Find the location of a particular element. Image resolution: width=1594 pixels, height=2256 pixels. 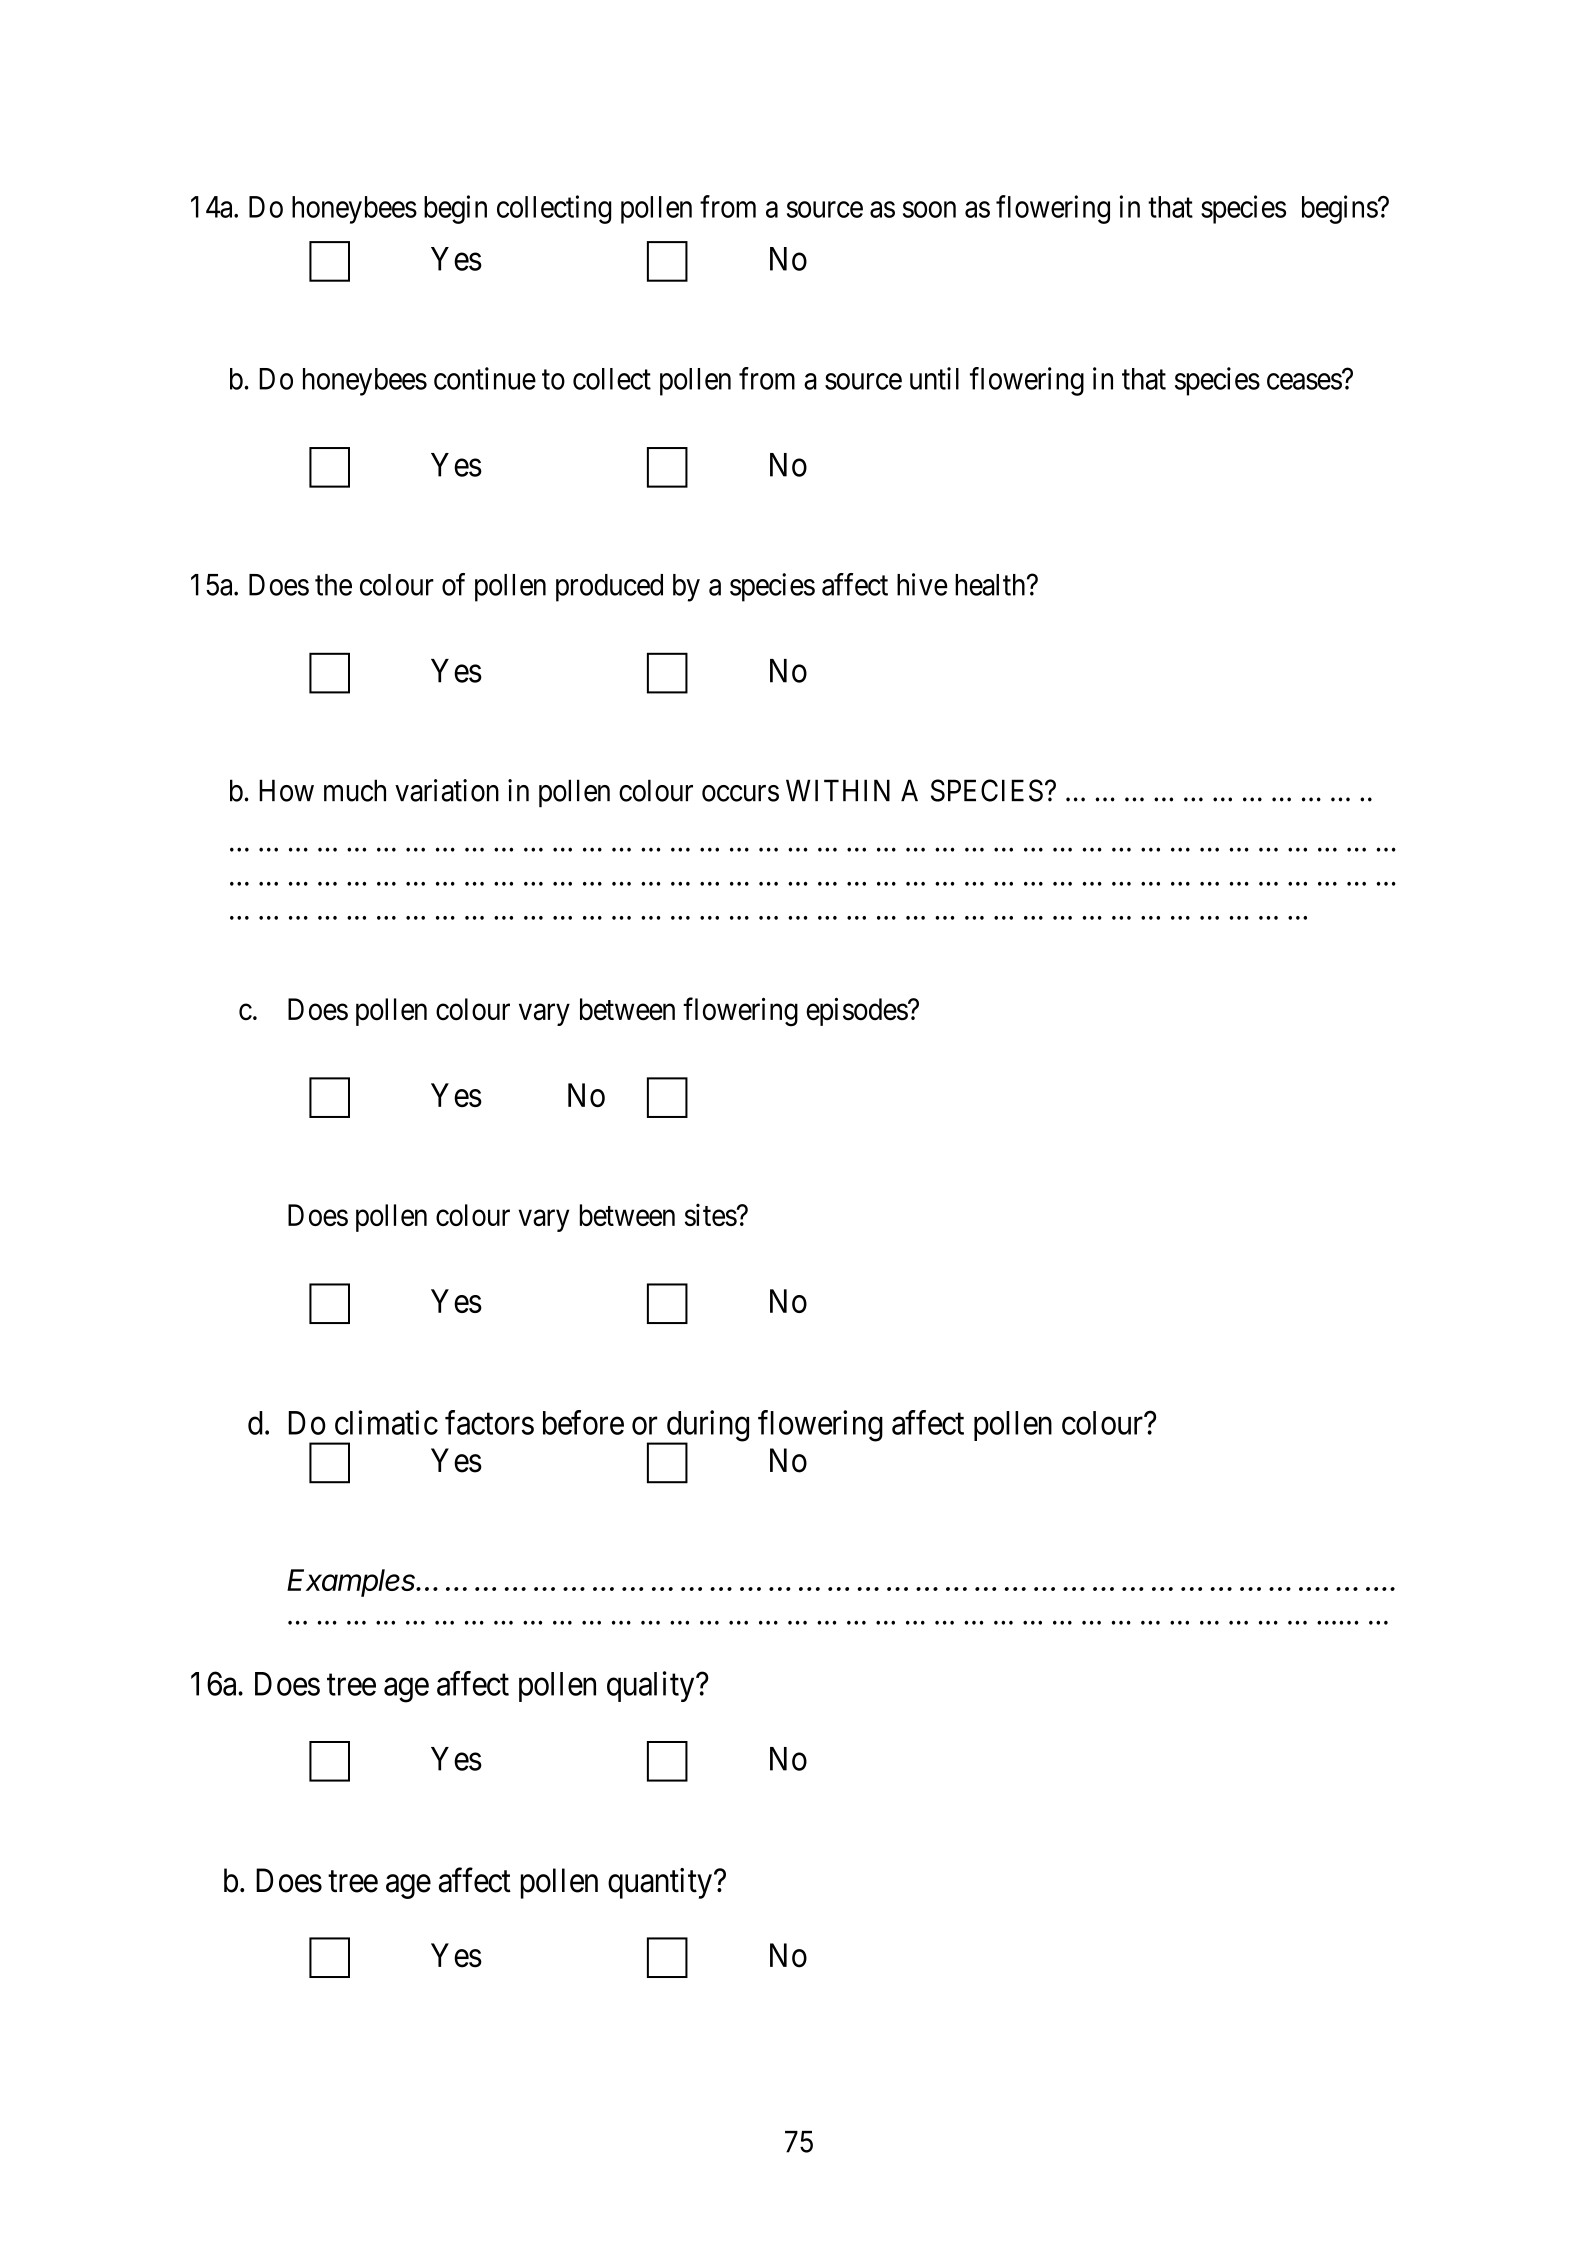

quantity is located at coordinates (660, 1883).
